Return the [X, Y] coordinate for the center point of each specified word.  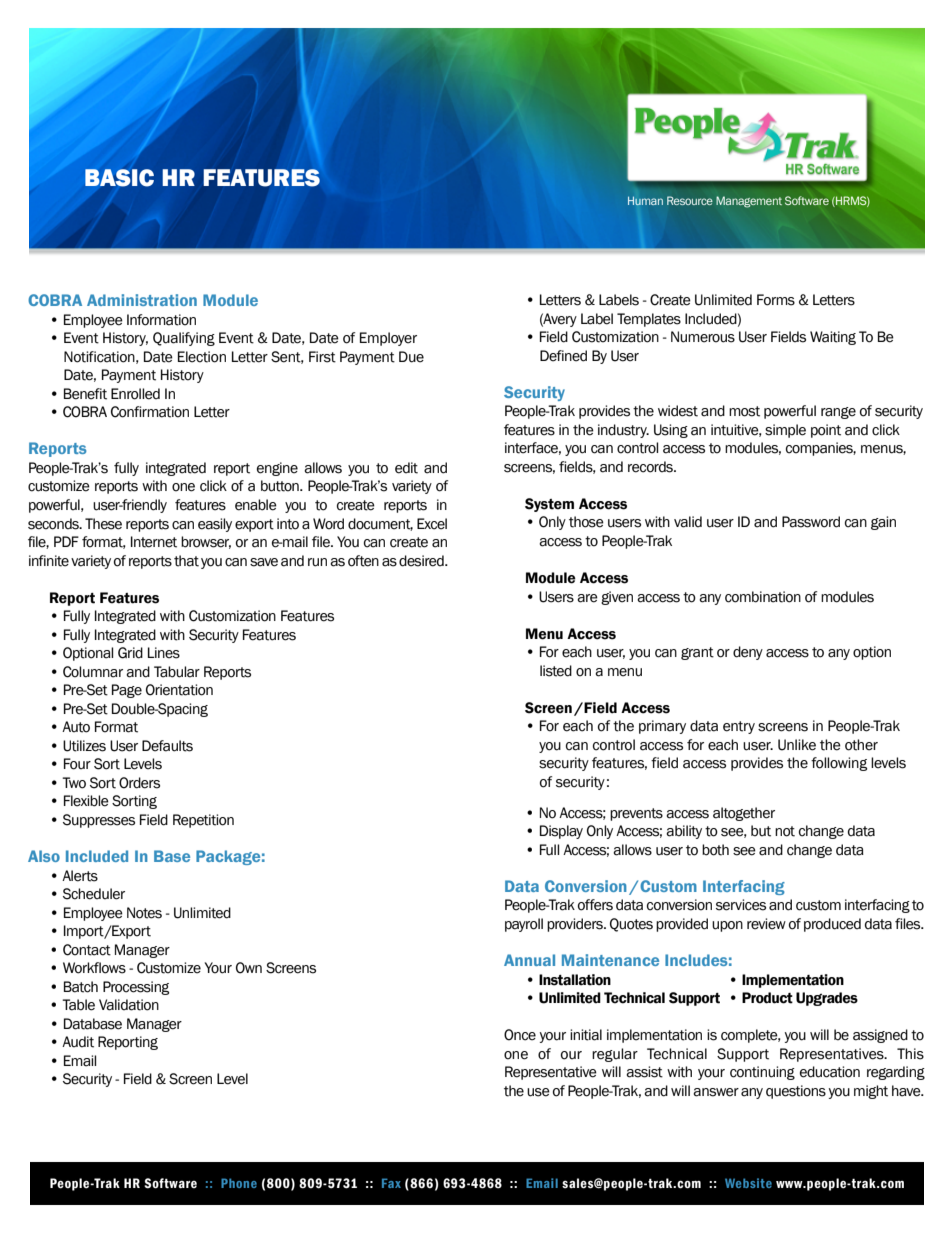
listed [556, 671]
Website [748, 1183]
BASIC [119, 178]
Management [749, 202]
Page [127, 691]
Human [645, 200]
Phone [239, 1183]
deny [748, 653]
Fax [391, 1183]
